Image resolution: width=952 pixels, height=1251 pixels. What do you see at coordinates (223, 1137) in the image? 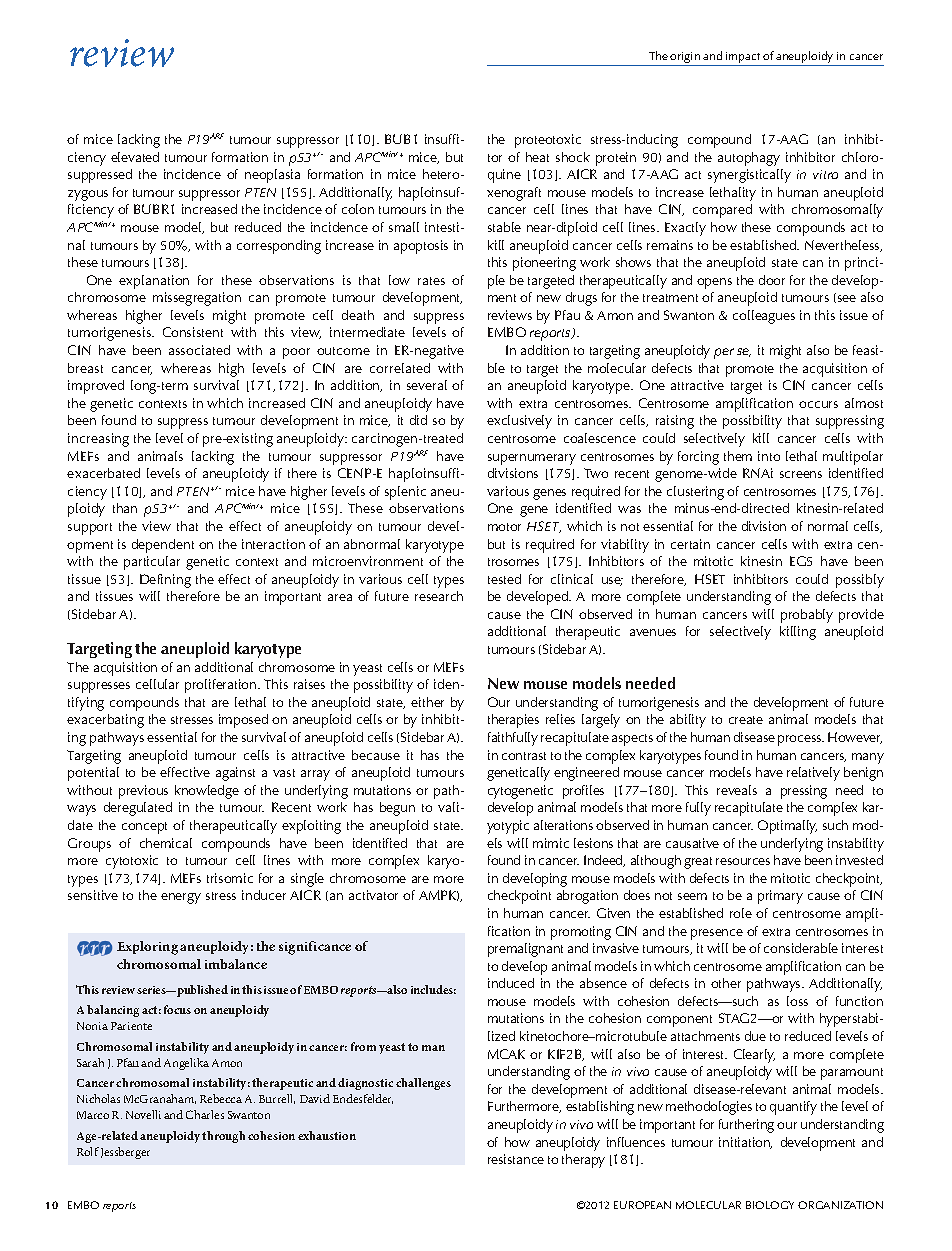
I see `through` at bounding box center [223, 1137].
